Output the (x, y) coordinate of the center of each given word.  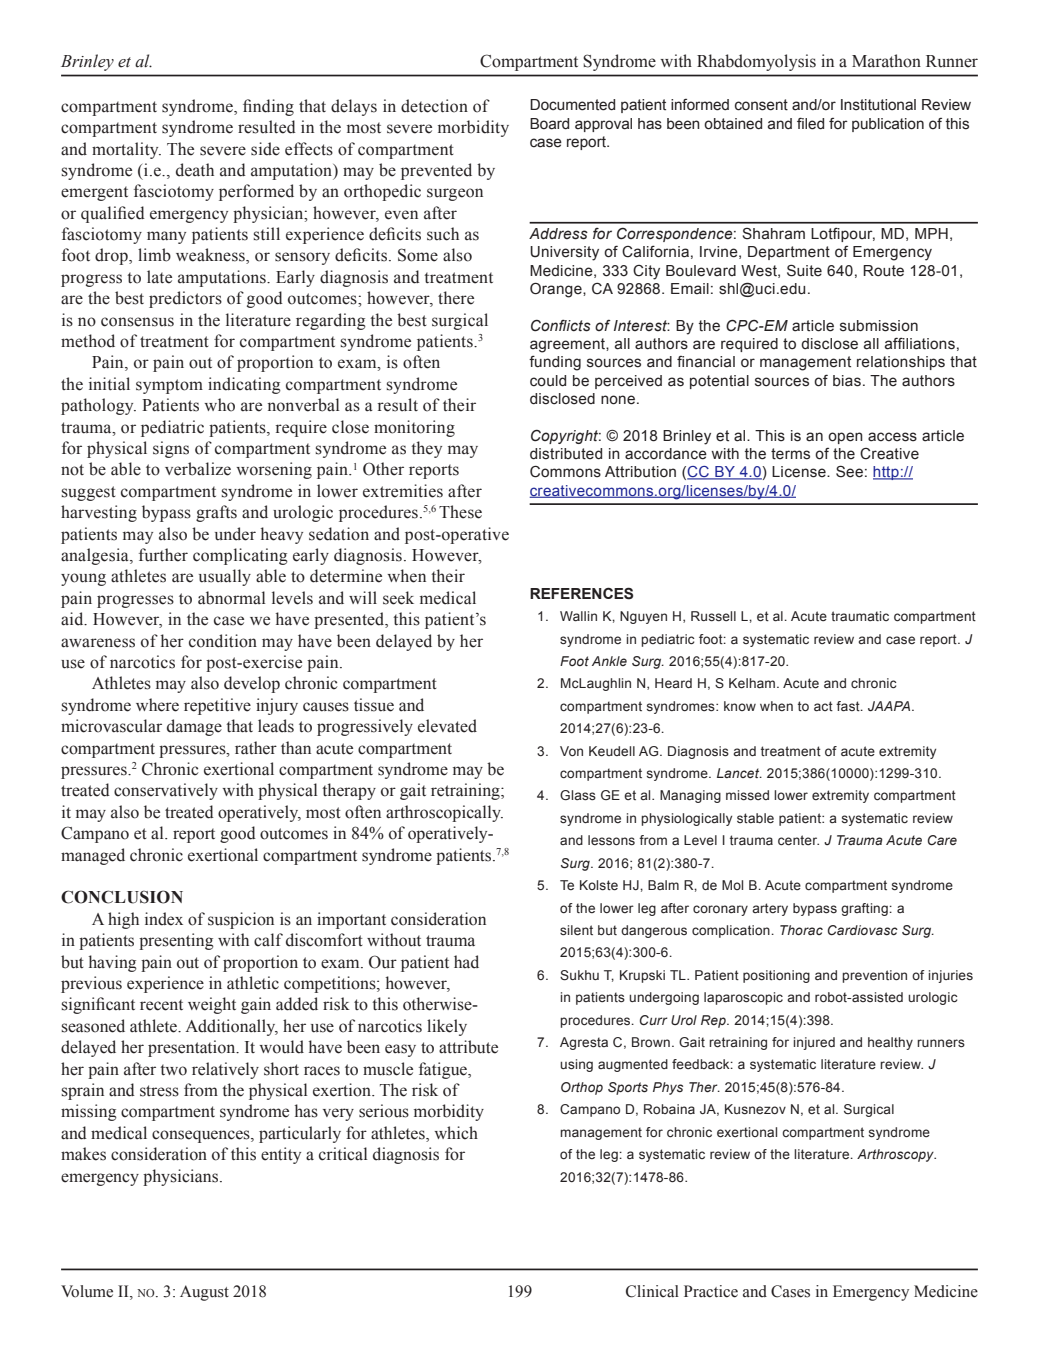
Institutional (878, 105)
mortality (126, 150)
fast (849, 706)
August (204, 1293)
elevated (447, 726)
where (157, 705)
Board (549, 124)
